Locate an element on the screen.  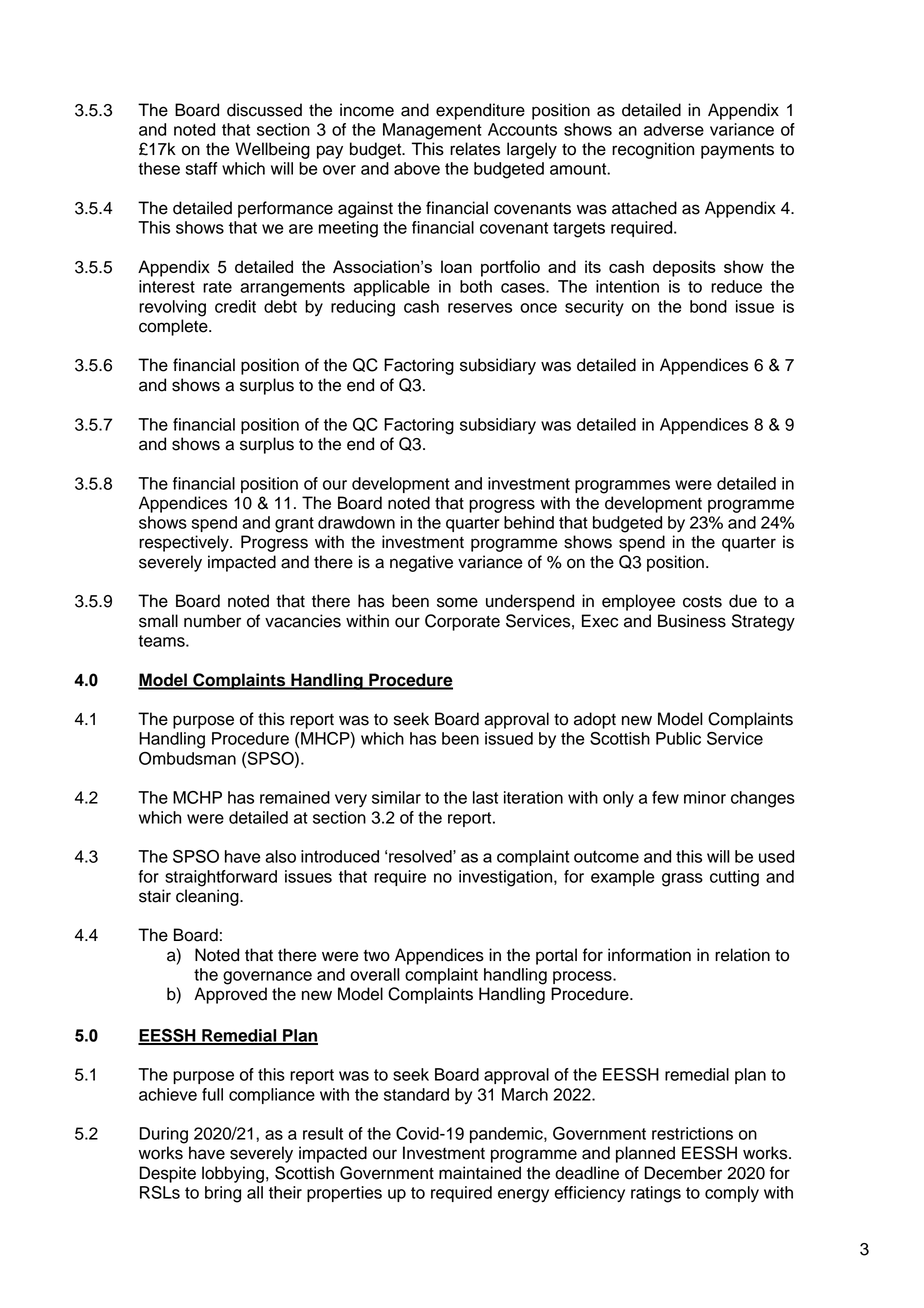
adverse is located at coordinates (674, 129).
